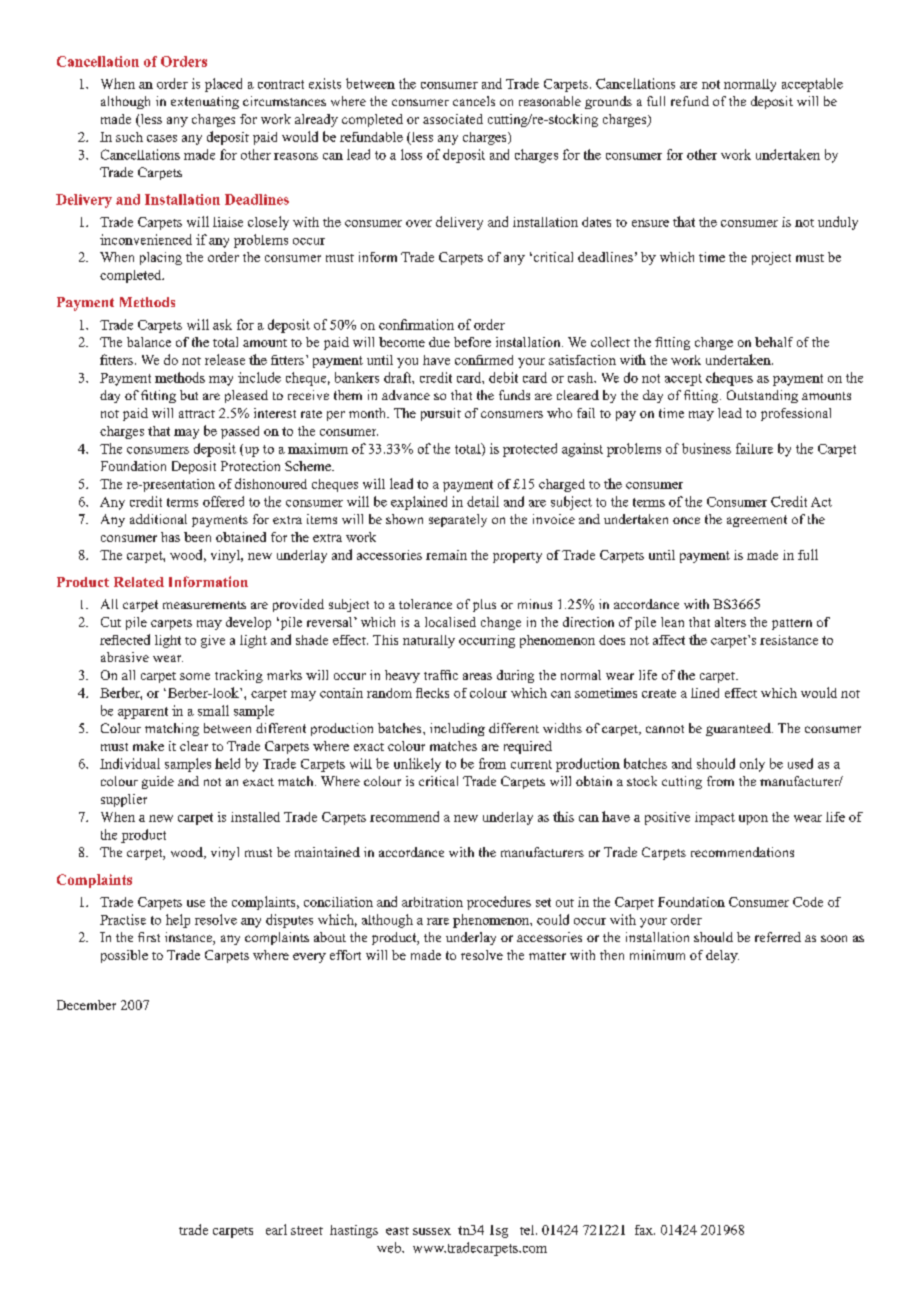 The width and height of the image is (924, 1308). I want to click on grounds, so click(608, 102).
